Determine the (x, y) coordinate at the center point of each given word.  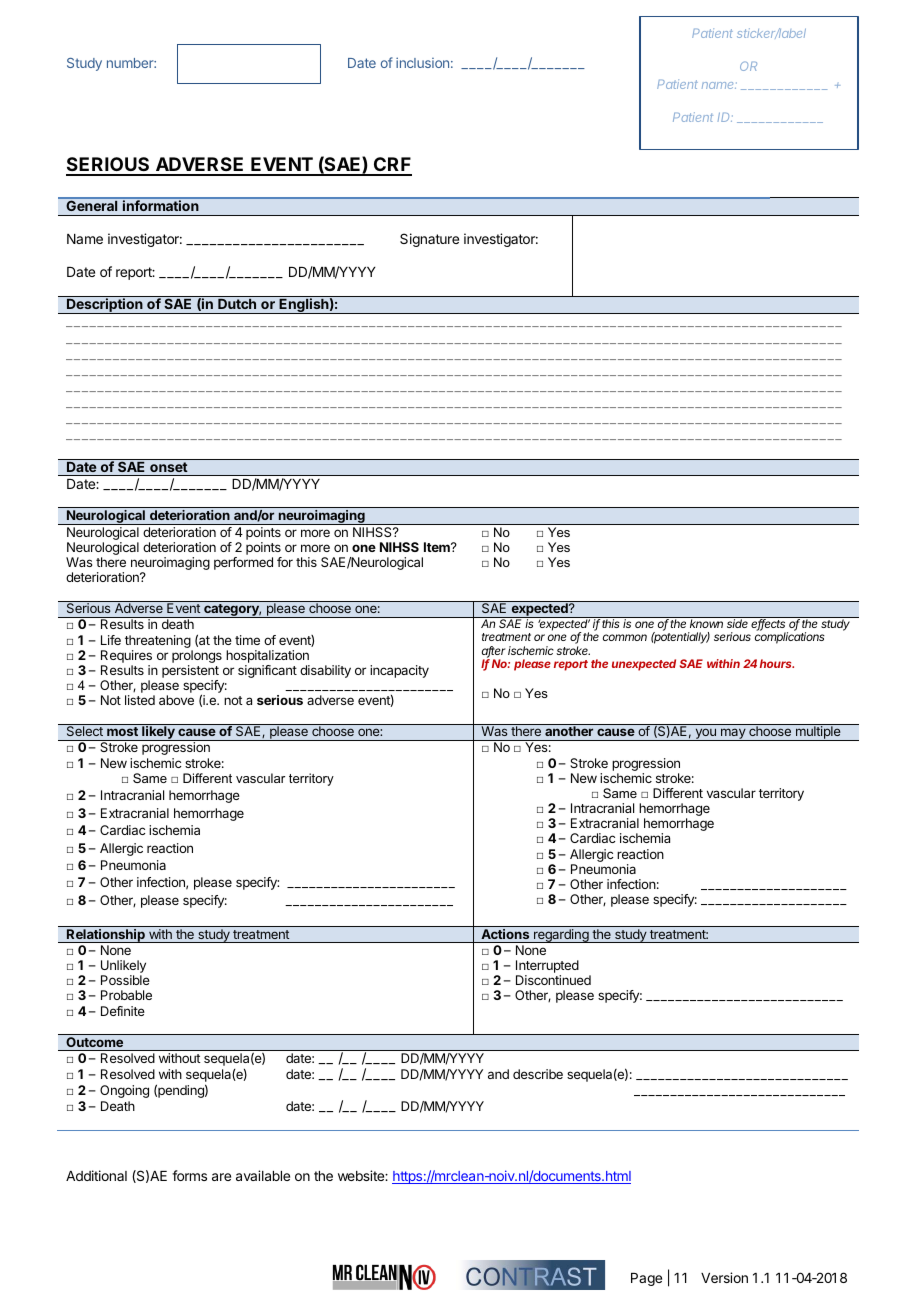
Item (438, 547)
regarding (561, 936)
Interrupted (547, 968)
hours (777, 663)
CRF (392, 166)
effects (769, 624)
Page (646, 1279)
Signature (429, 240)
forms (189, 1175)
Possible (125, 980)
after (494, 652)
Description (105, 306)
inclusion (422, 62)
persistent (190, 673)
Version (724, 1277)
